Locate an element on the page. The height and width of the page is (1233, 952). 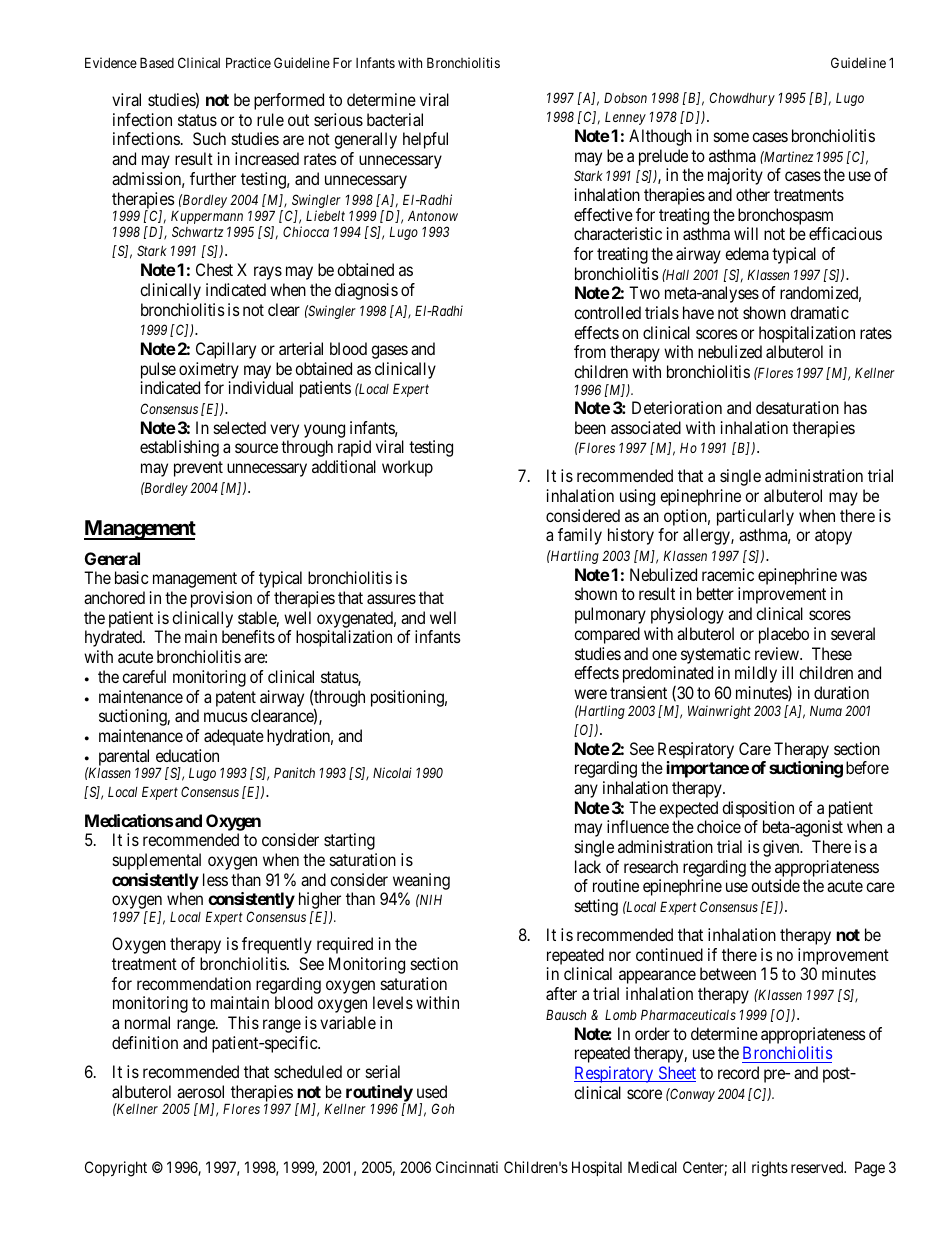
workup is located at coordinates (407, 468).
